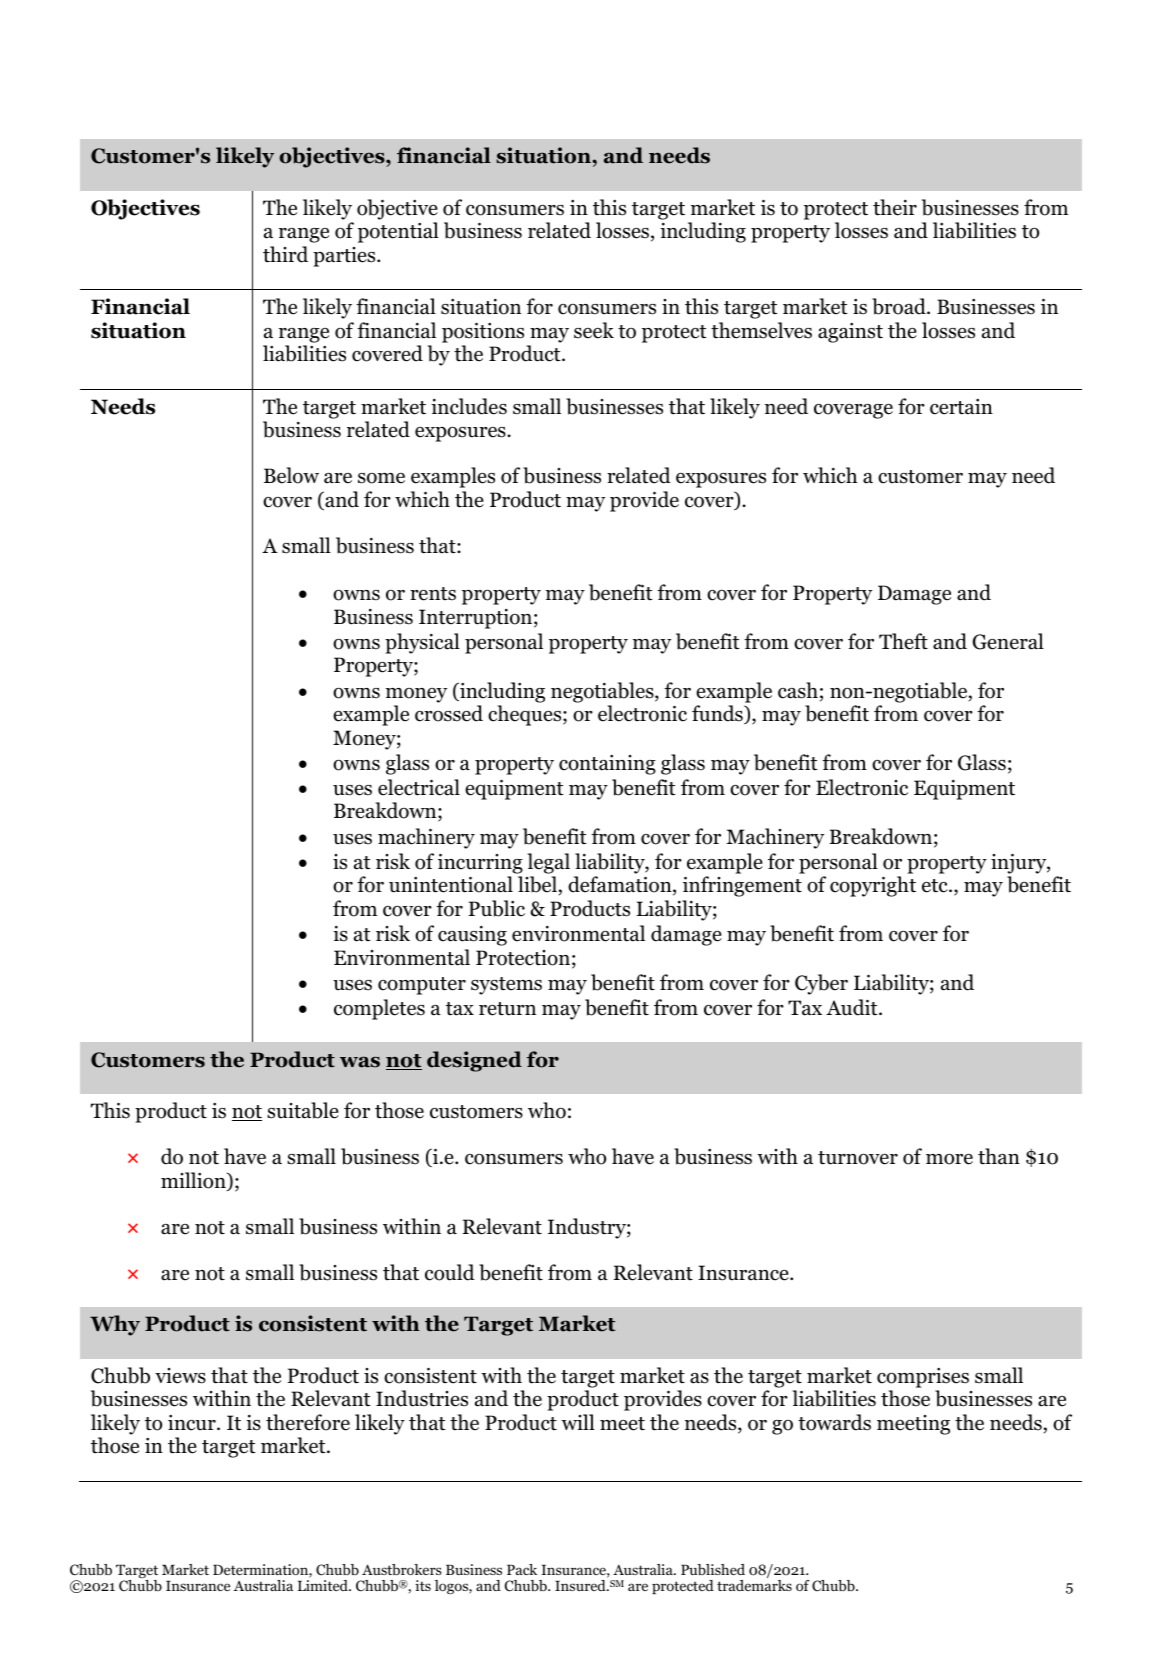 The image size is (1169, 1653). Describe the element at coordinates (522, 1569) in the screenshot. I see `Pack` at that location.
